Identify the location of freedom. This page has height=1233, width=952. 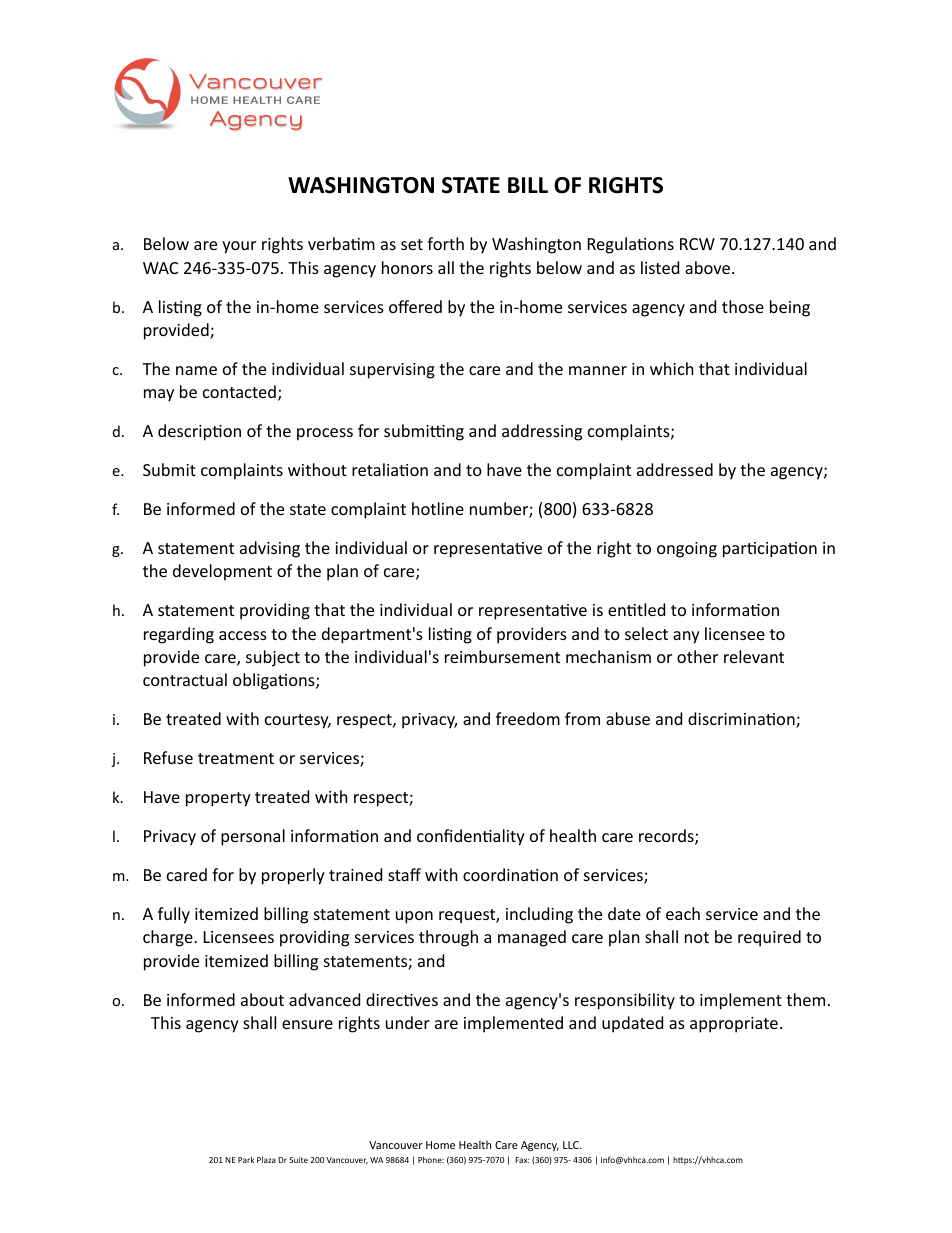
(528, 718).
